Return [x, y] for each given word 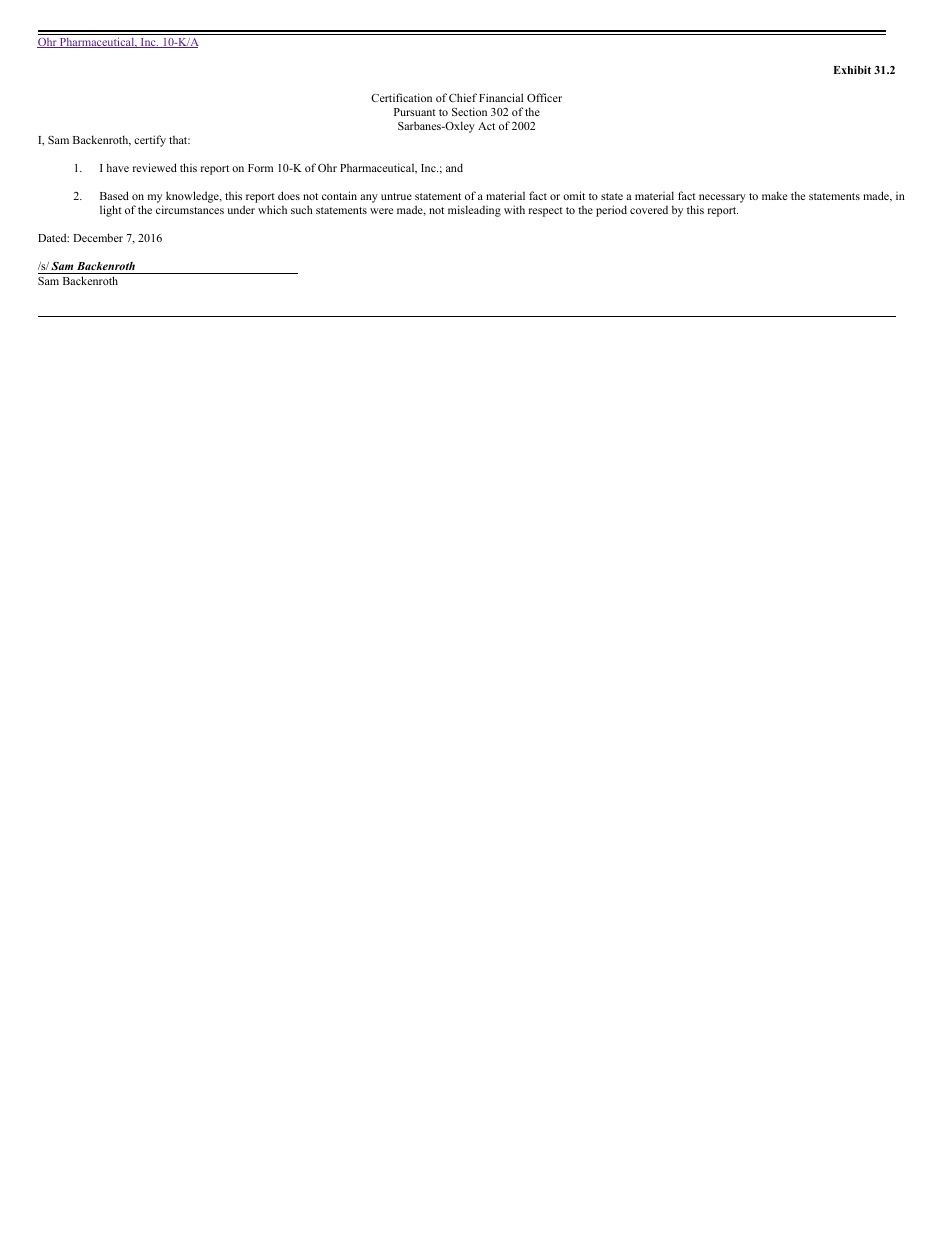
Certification [401, 97]
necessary [722, 198]
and [454, 167]
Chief [463, 97]
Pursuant [415, 112]
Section [469, 111]
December [98, 237]
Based [114, 195]
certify [150, 141]
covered [649, 210]
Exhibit [852, 70]
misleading [474, 211]
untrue [396, 196]
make [774, 195]
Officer [544, 97]
